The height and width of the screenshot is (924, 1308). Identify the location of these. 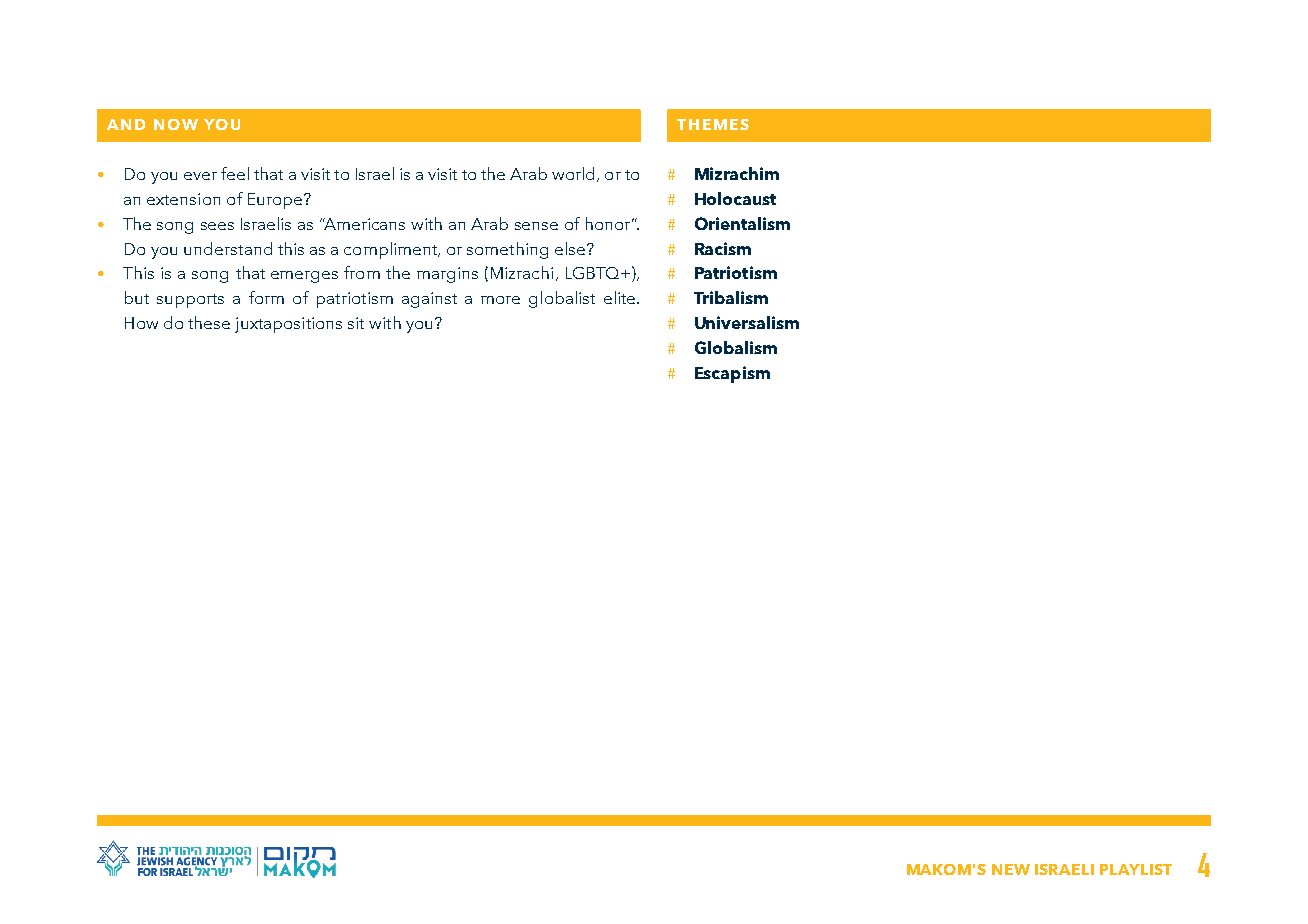
(209, 322).
